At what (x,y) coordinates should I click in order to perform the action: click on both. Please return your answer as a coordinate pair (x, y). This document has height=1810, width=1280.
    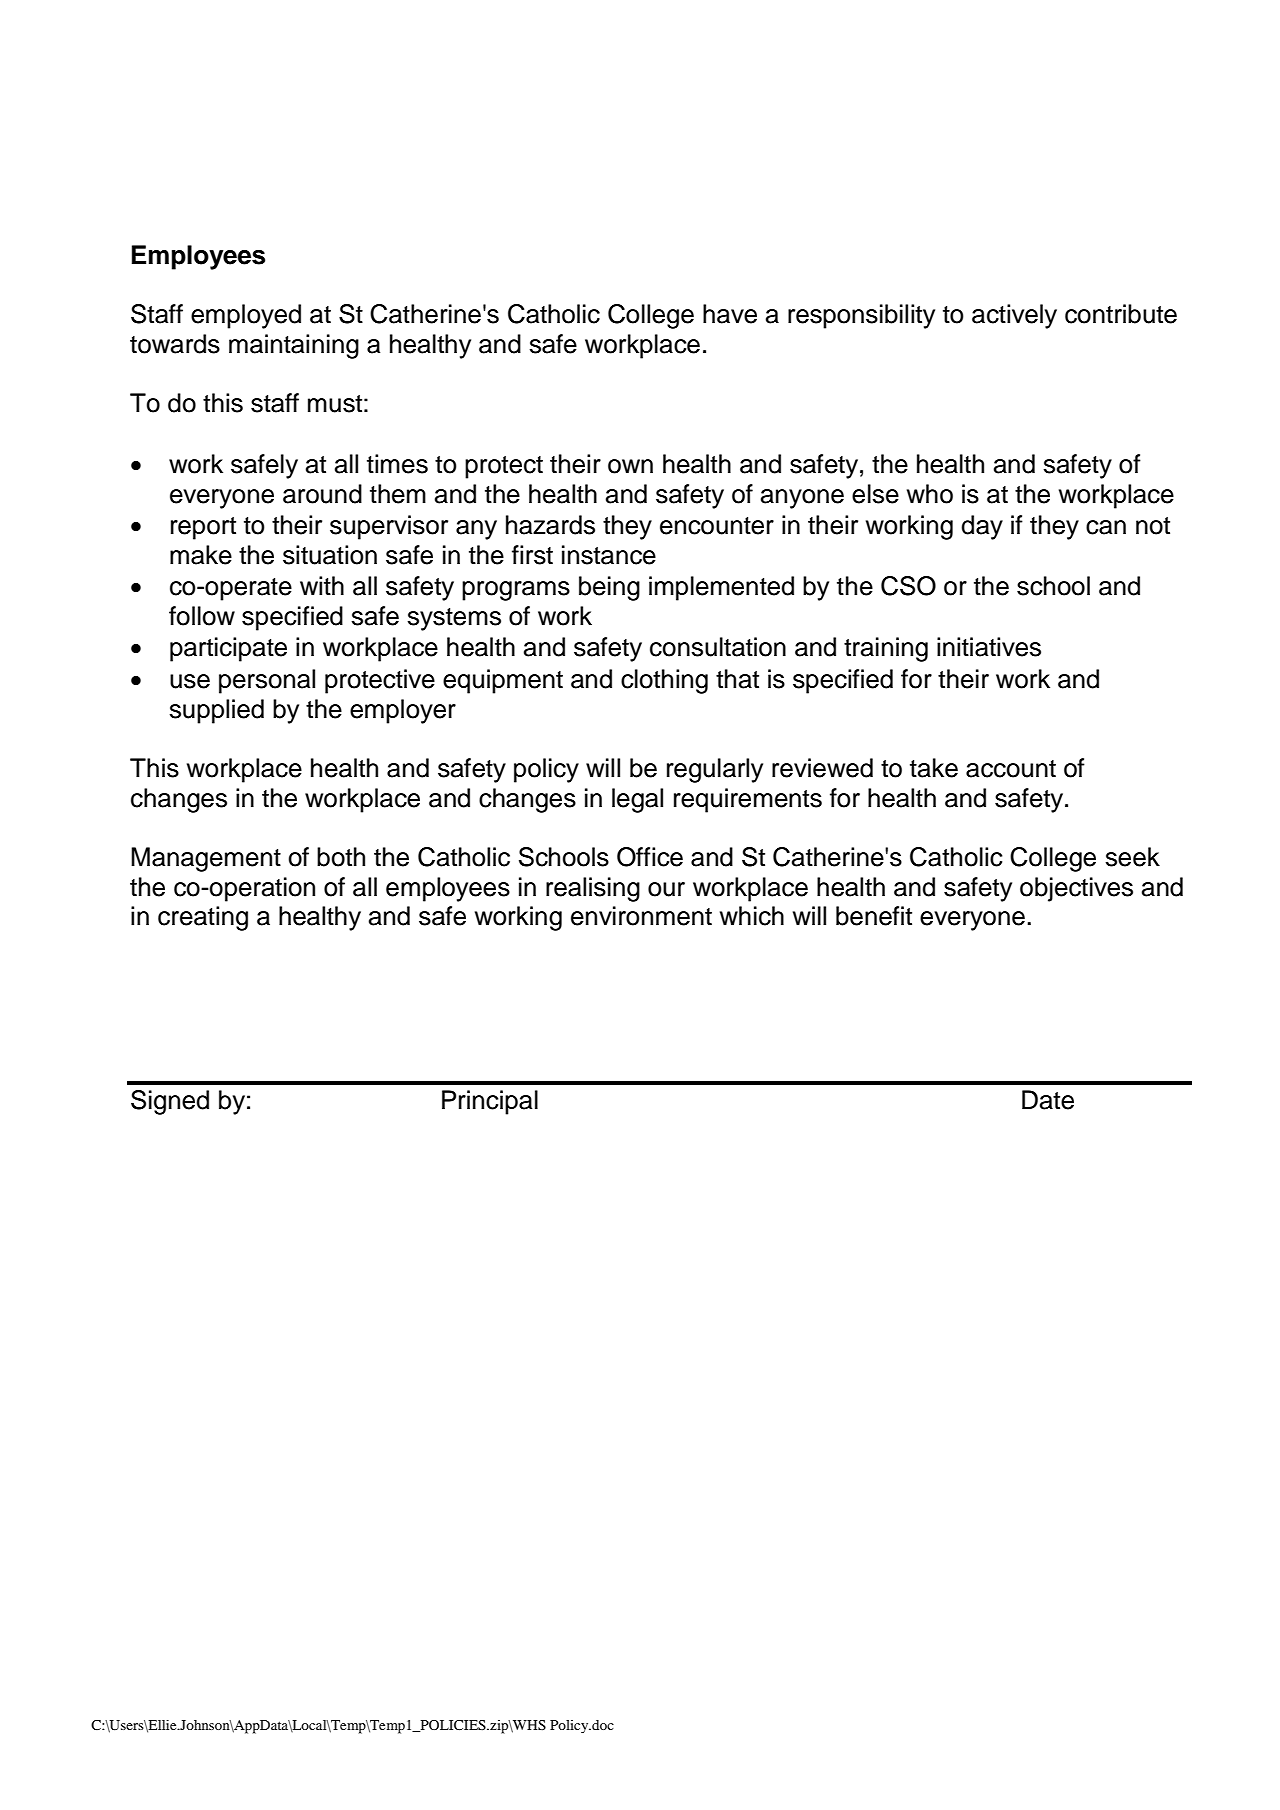
    Looking at the image, I should click on (341, 857).
